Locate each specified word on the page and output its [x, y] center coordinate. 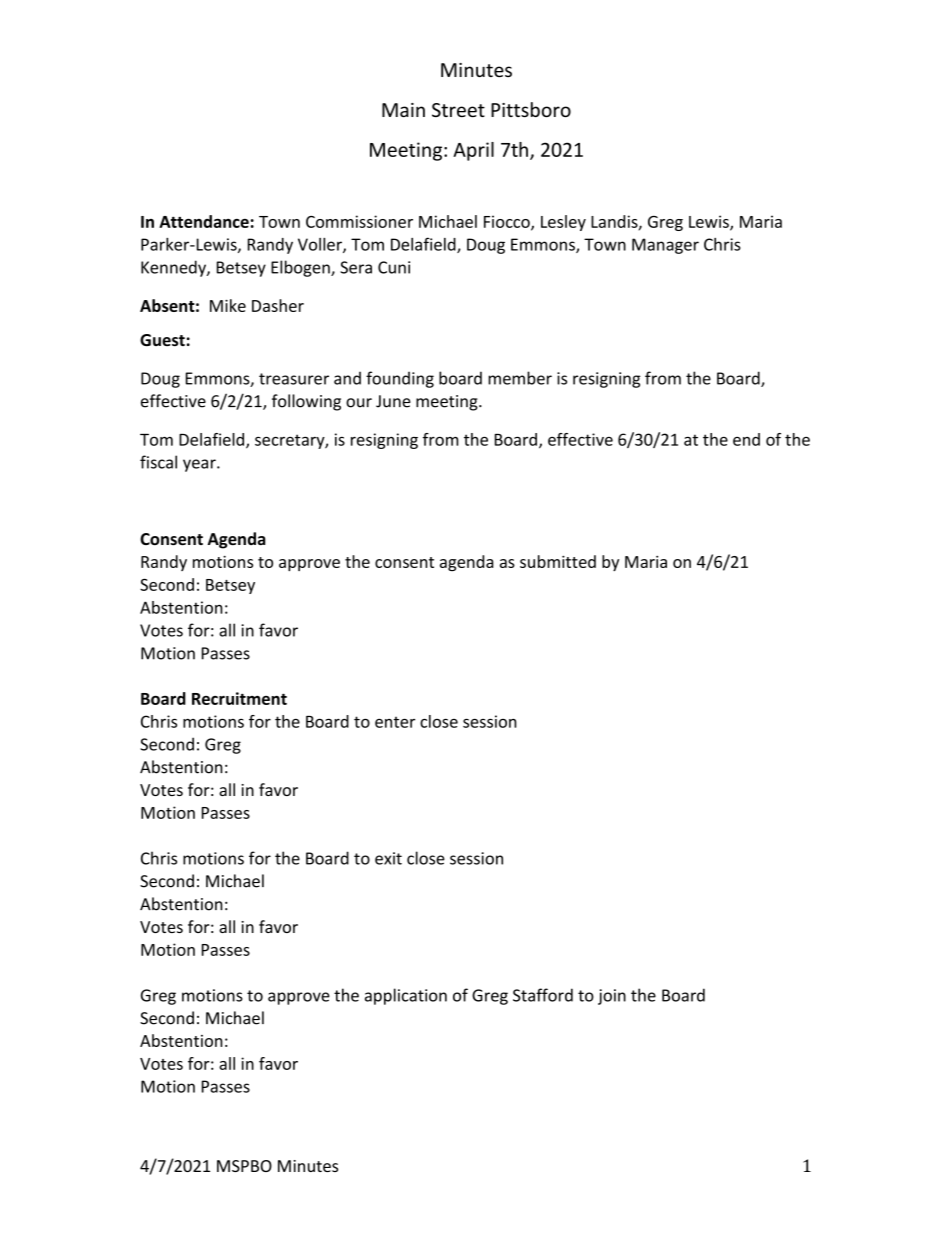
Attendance [204, 221]
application [406, 996]
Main [403, 110]
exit [388, 858]
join [612, 997]
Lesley [563, 223]
